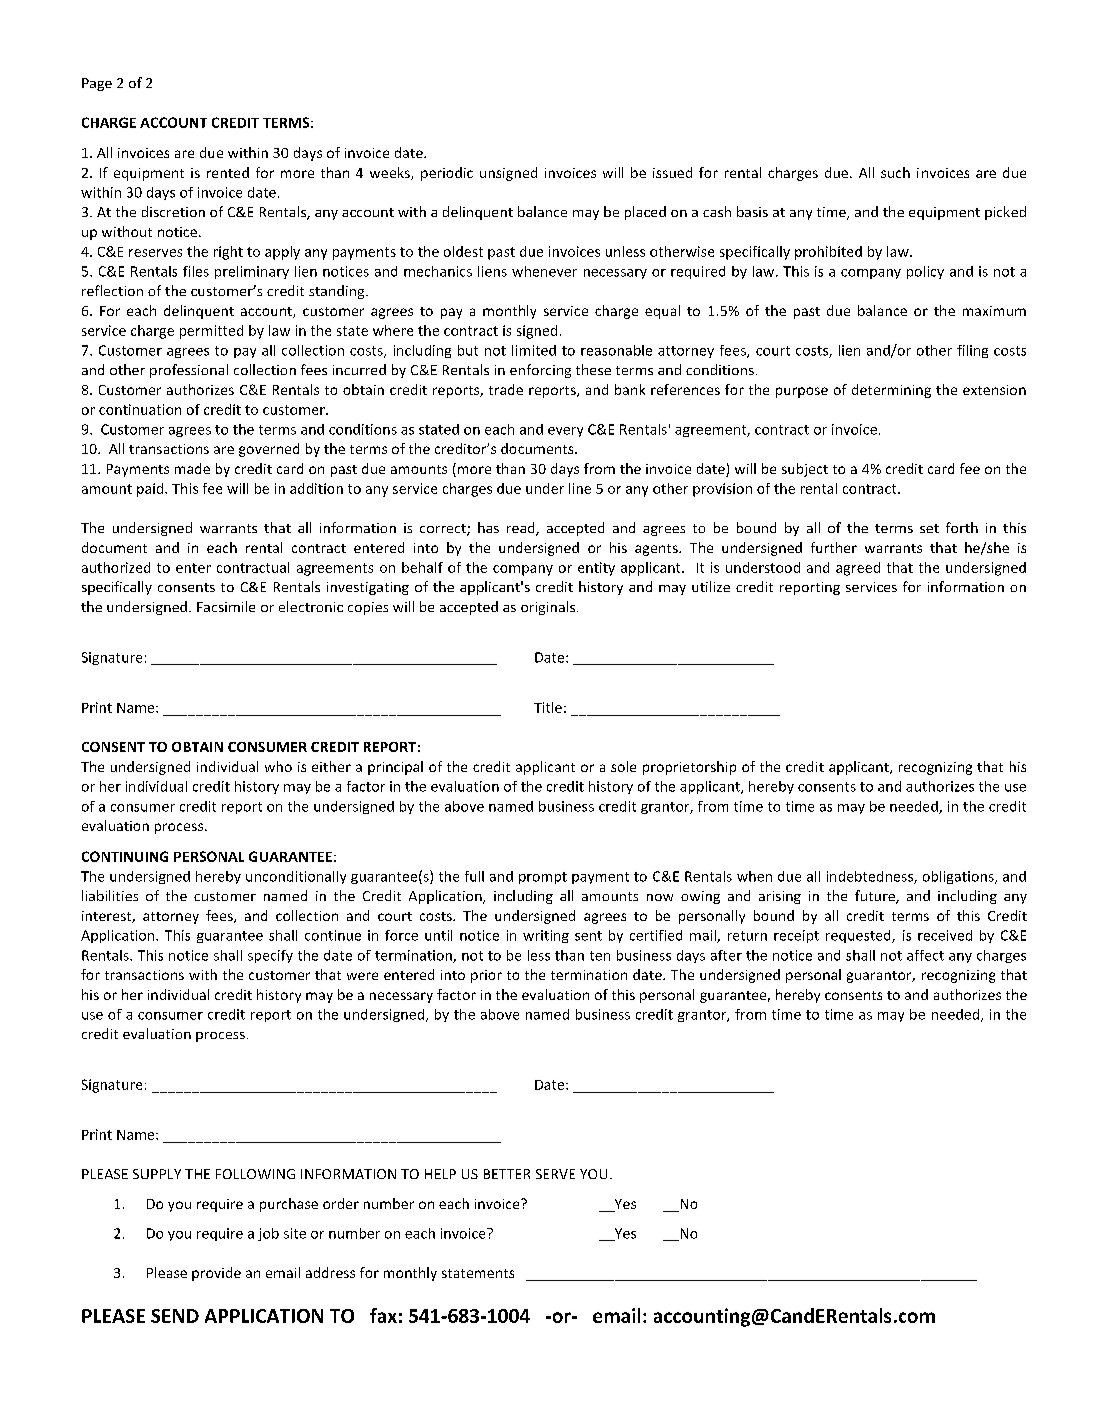 This image has width=1100, height=1423. What do you see at coordinates (447, 174) in the image?
I see `periodic` at bounding box center [447, 174].
